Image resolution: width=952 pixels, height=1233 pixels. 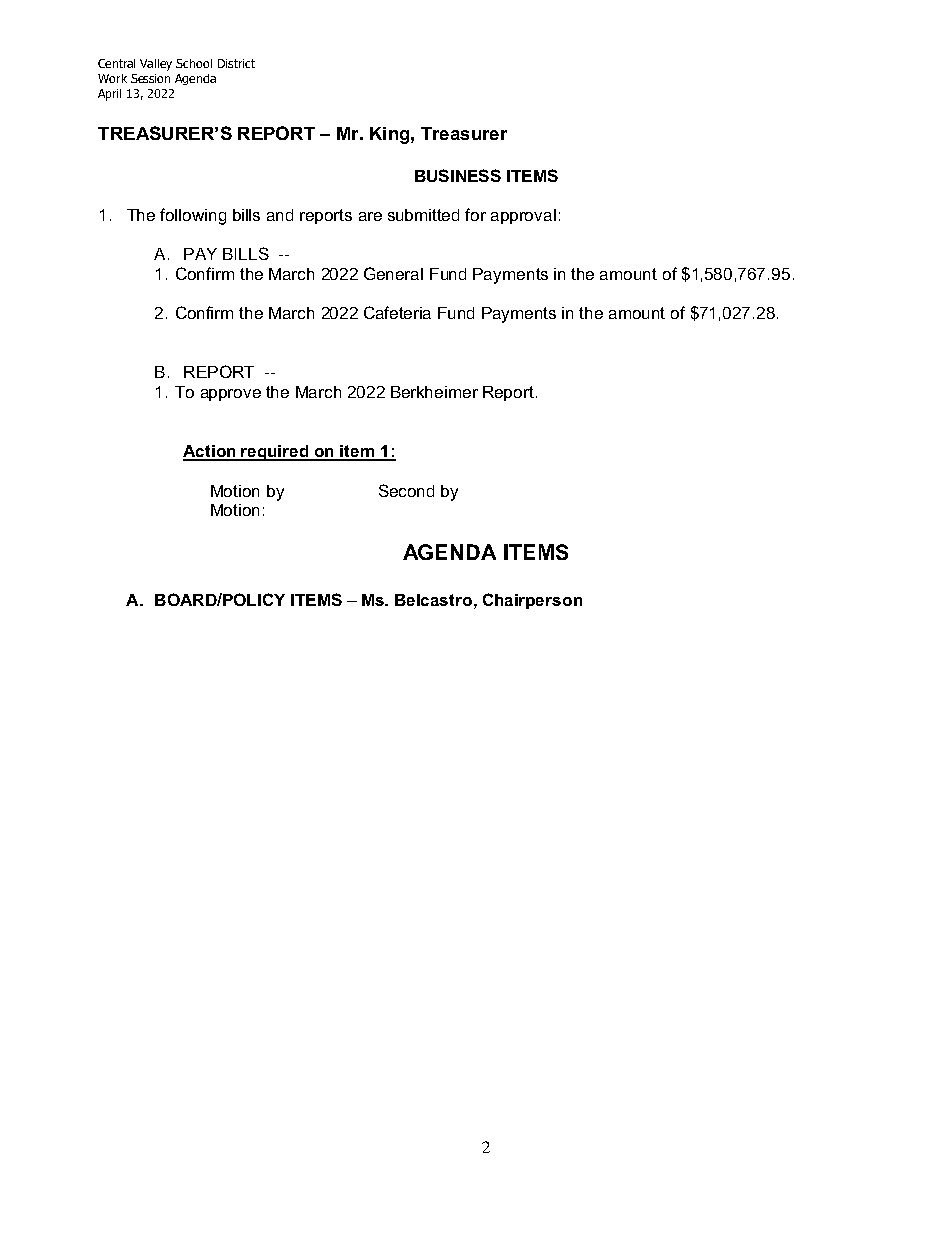 What do you see at coordinates (532, 601) in the screenshot?
I see `Chairperson` at bounding box center [532, 601].
